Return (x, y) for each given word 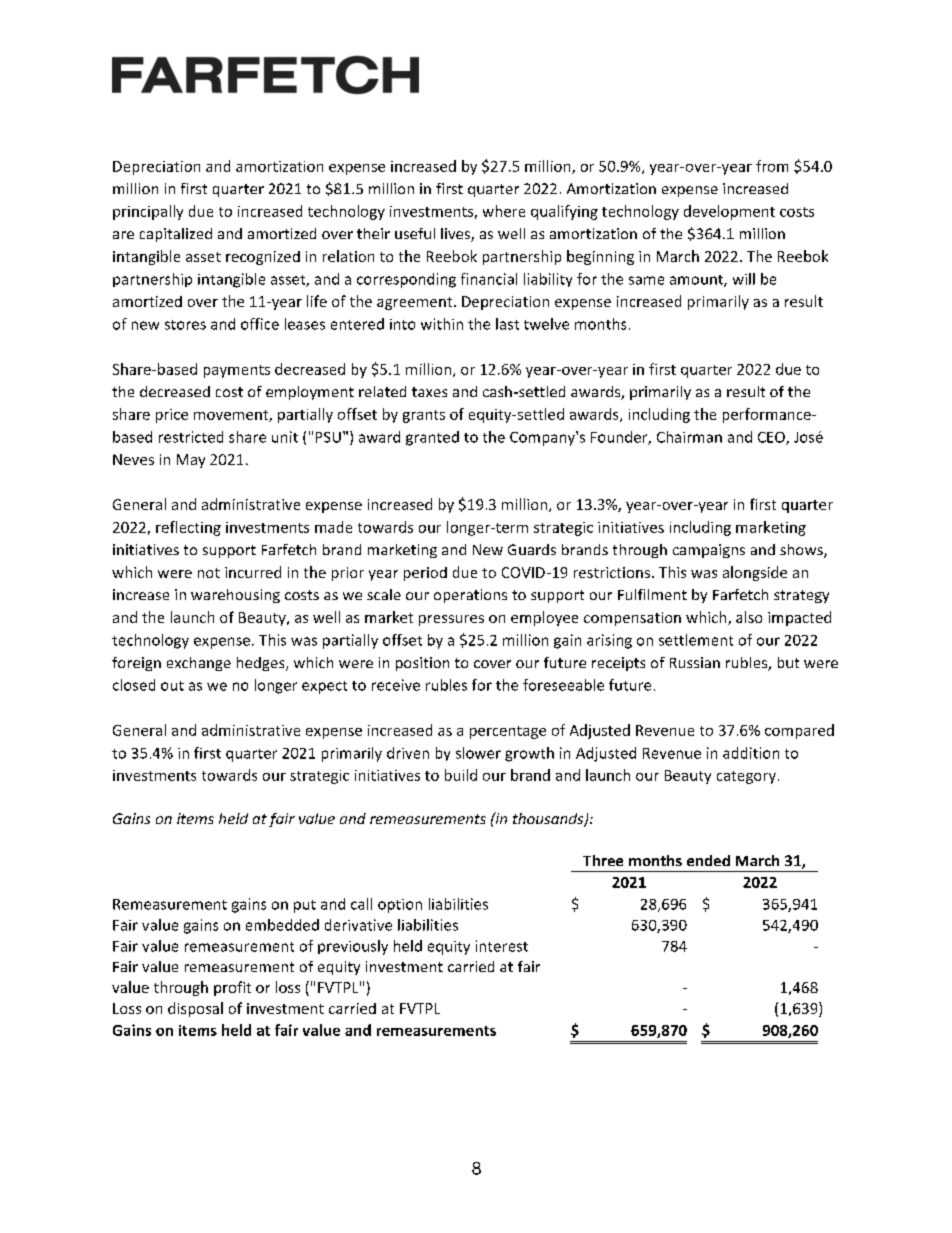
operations (470, 596)
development (729, 212)
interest (502, 946)
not (209, 573)
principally (148, 212)
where (504, 211)
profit (232, 988)
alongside (755, 573)
